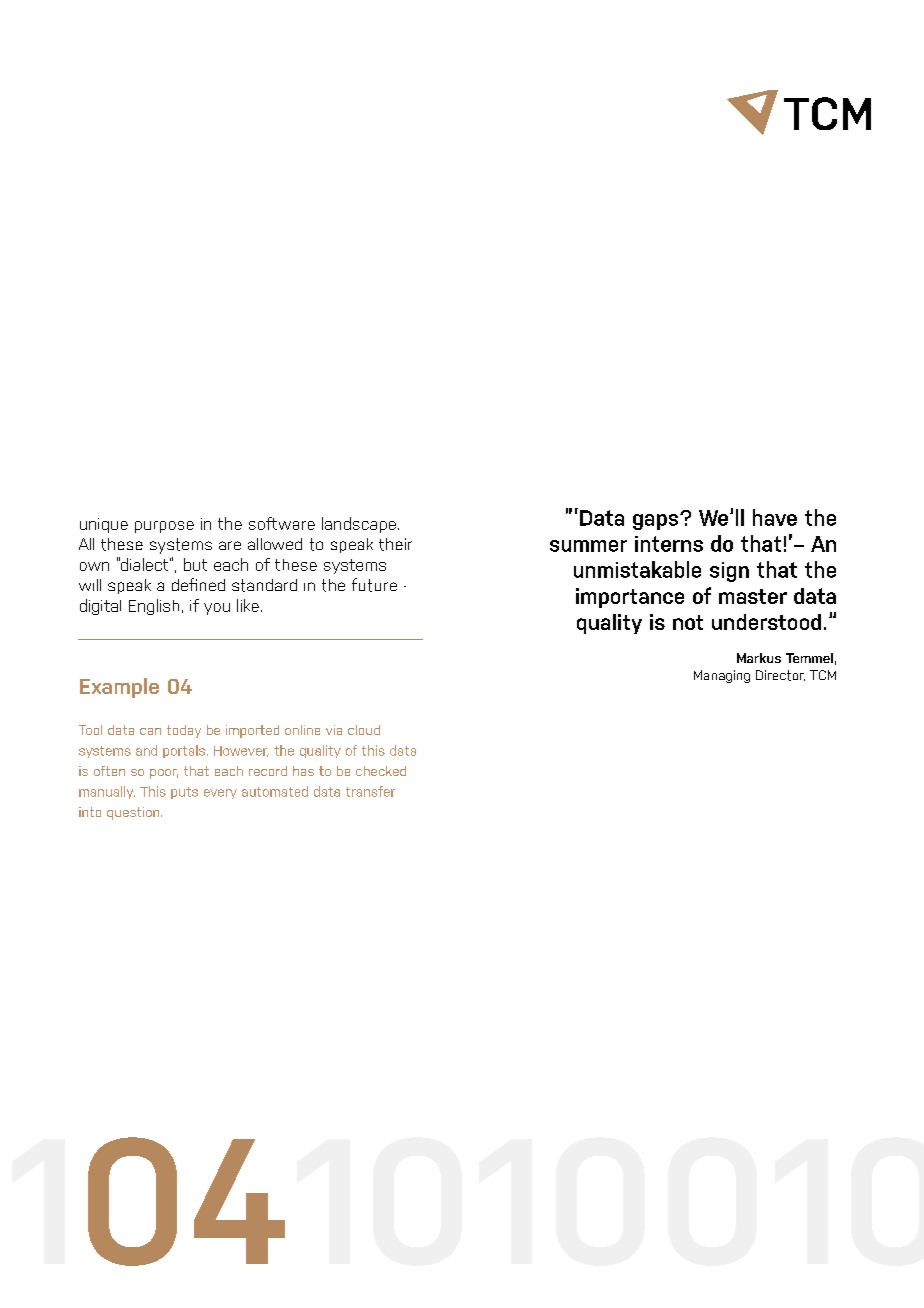  Describe the element at coordinates (217, 609) in the image. I see `you` at that location.
